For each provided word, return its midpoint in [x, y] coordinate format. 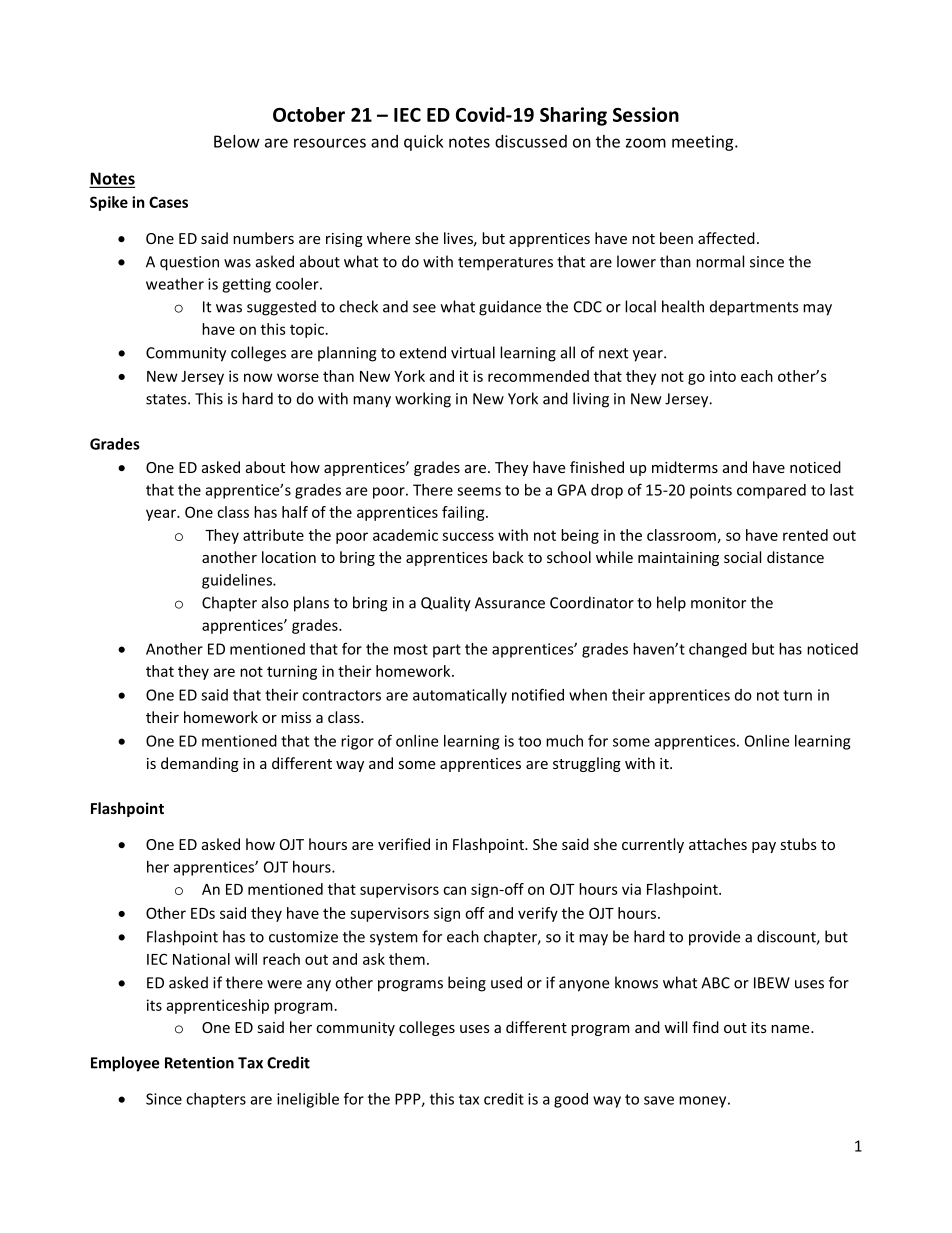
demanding [200, 764]
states [167, 399]
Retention [199, 1063]
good [571, 1100]
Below [237, 141]
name [791, 1029]
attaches [718, 844]
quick [423, 143]
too [529, 741]
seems [479, 491]
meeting [704, 143]
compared [771, 491]
